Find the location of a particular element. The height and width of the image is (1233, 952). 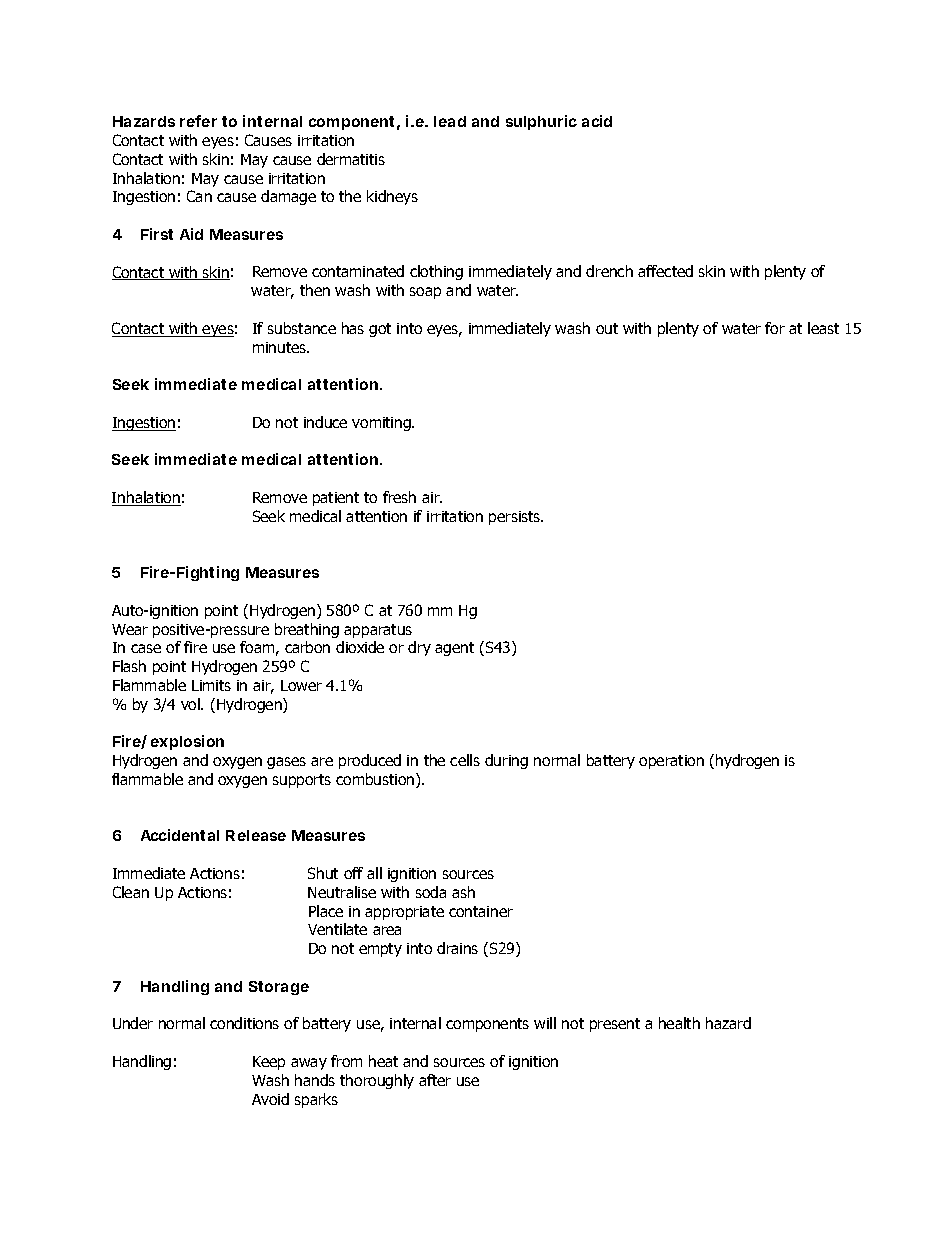

after is located at coordinates (435, 1080).
